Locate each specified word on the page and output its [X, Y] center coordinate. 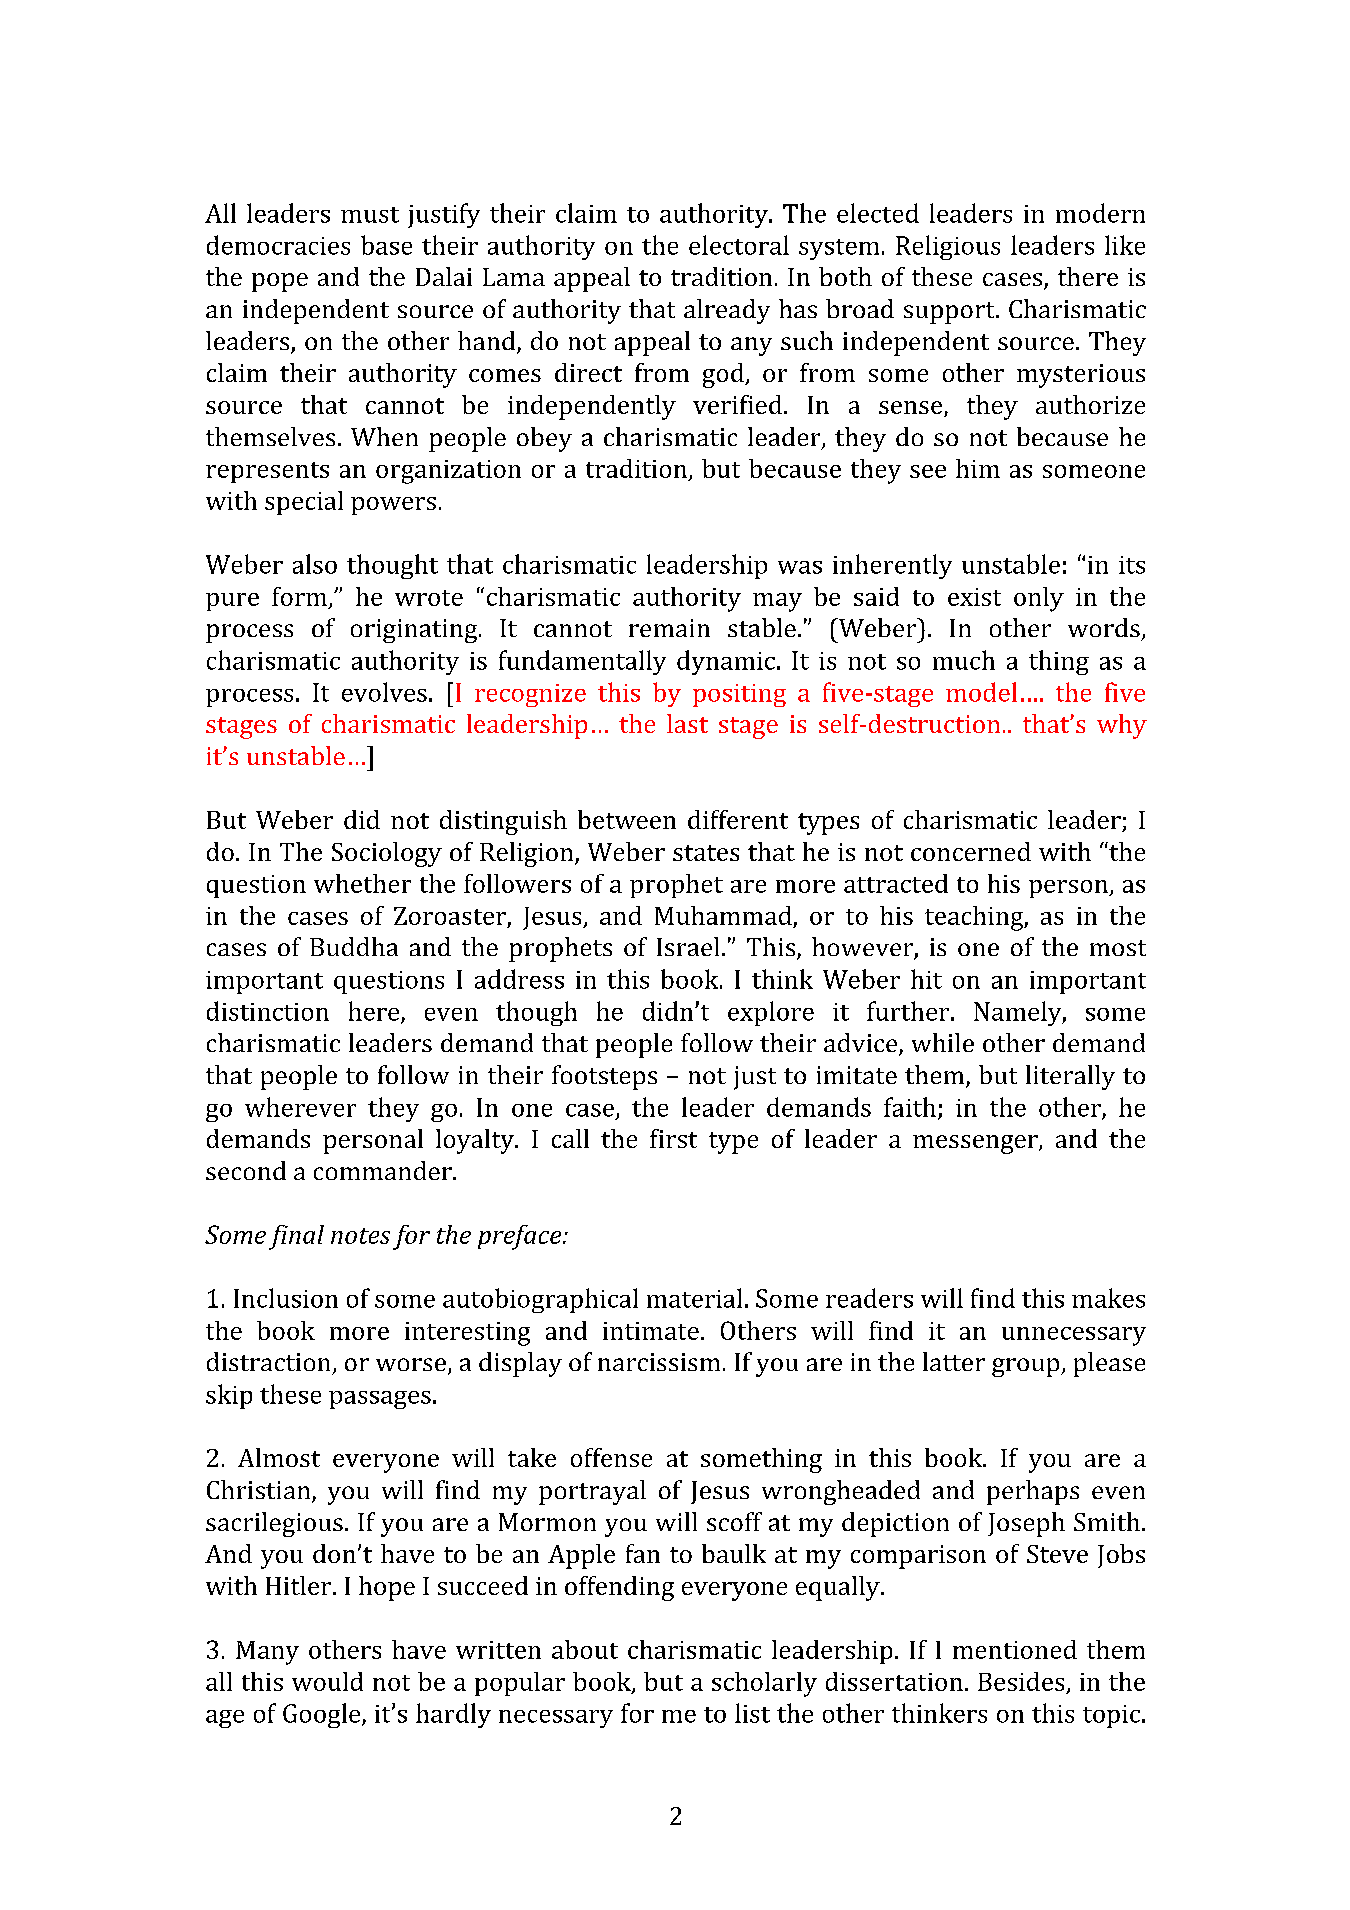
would [327, 1681]
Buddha [354, 946]
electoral [739, 245]
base [386, 245]
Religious [948, 247]
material [694, 1298]
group [1027, 1367]
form [299, 596]
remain [669, 628]
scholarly [764, 1684]
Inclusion [286, 1298]
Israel [688, 946]
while [943, 1042]
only [1039, 599]
